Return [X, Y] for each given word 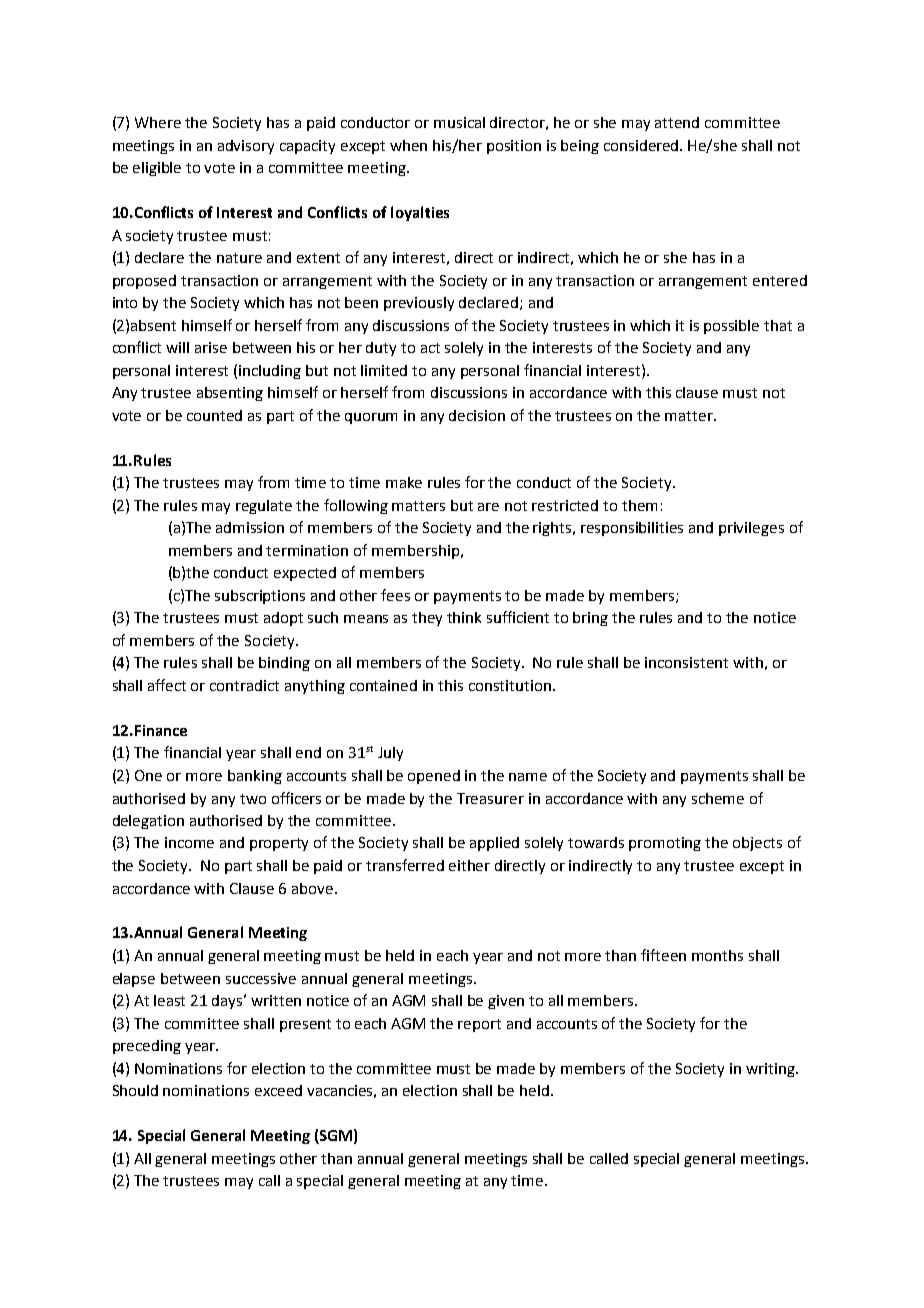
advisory [246, 147]
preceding [147, 1047]
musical [459, 122]
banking [255, 777]
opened [434, 777]
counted [214, 415]
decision [477, 415]
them [639, 505]
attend [677, 122]
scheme [718, 798]
